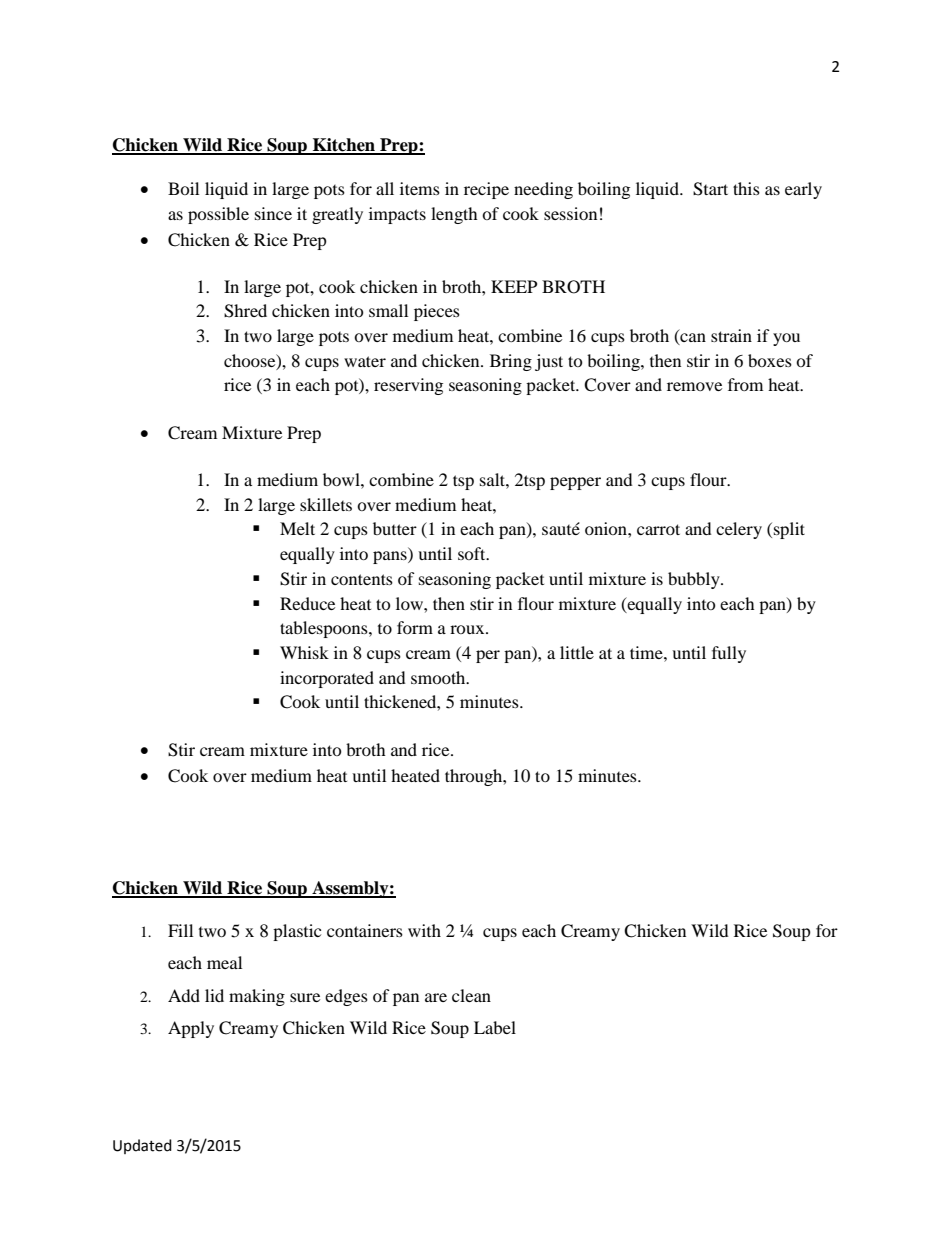 The image size is (952, 1233). I want to click on smooth, so click(439, 677).
